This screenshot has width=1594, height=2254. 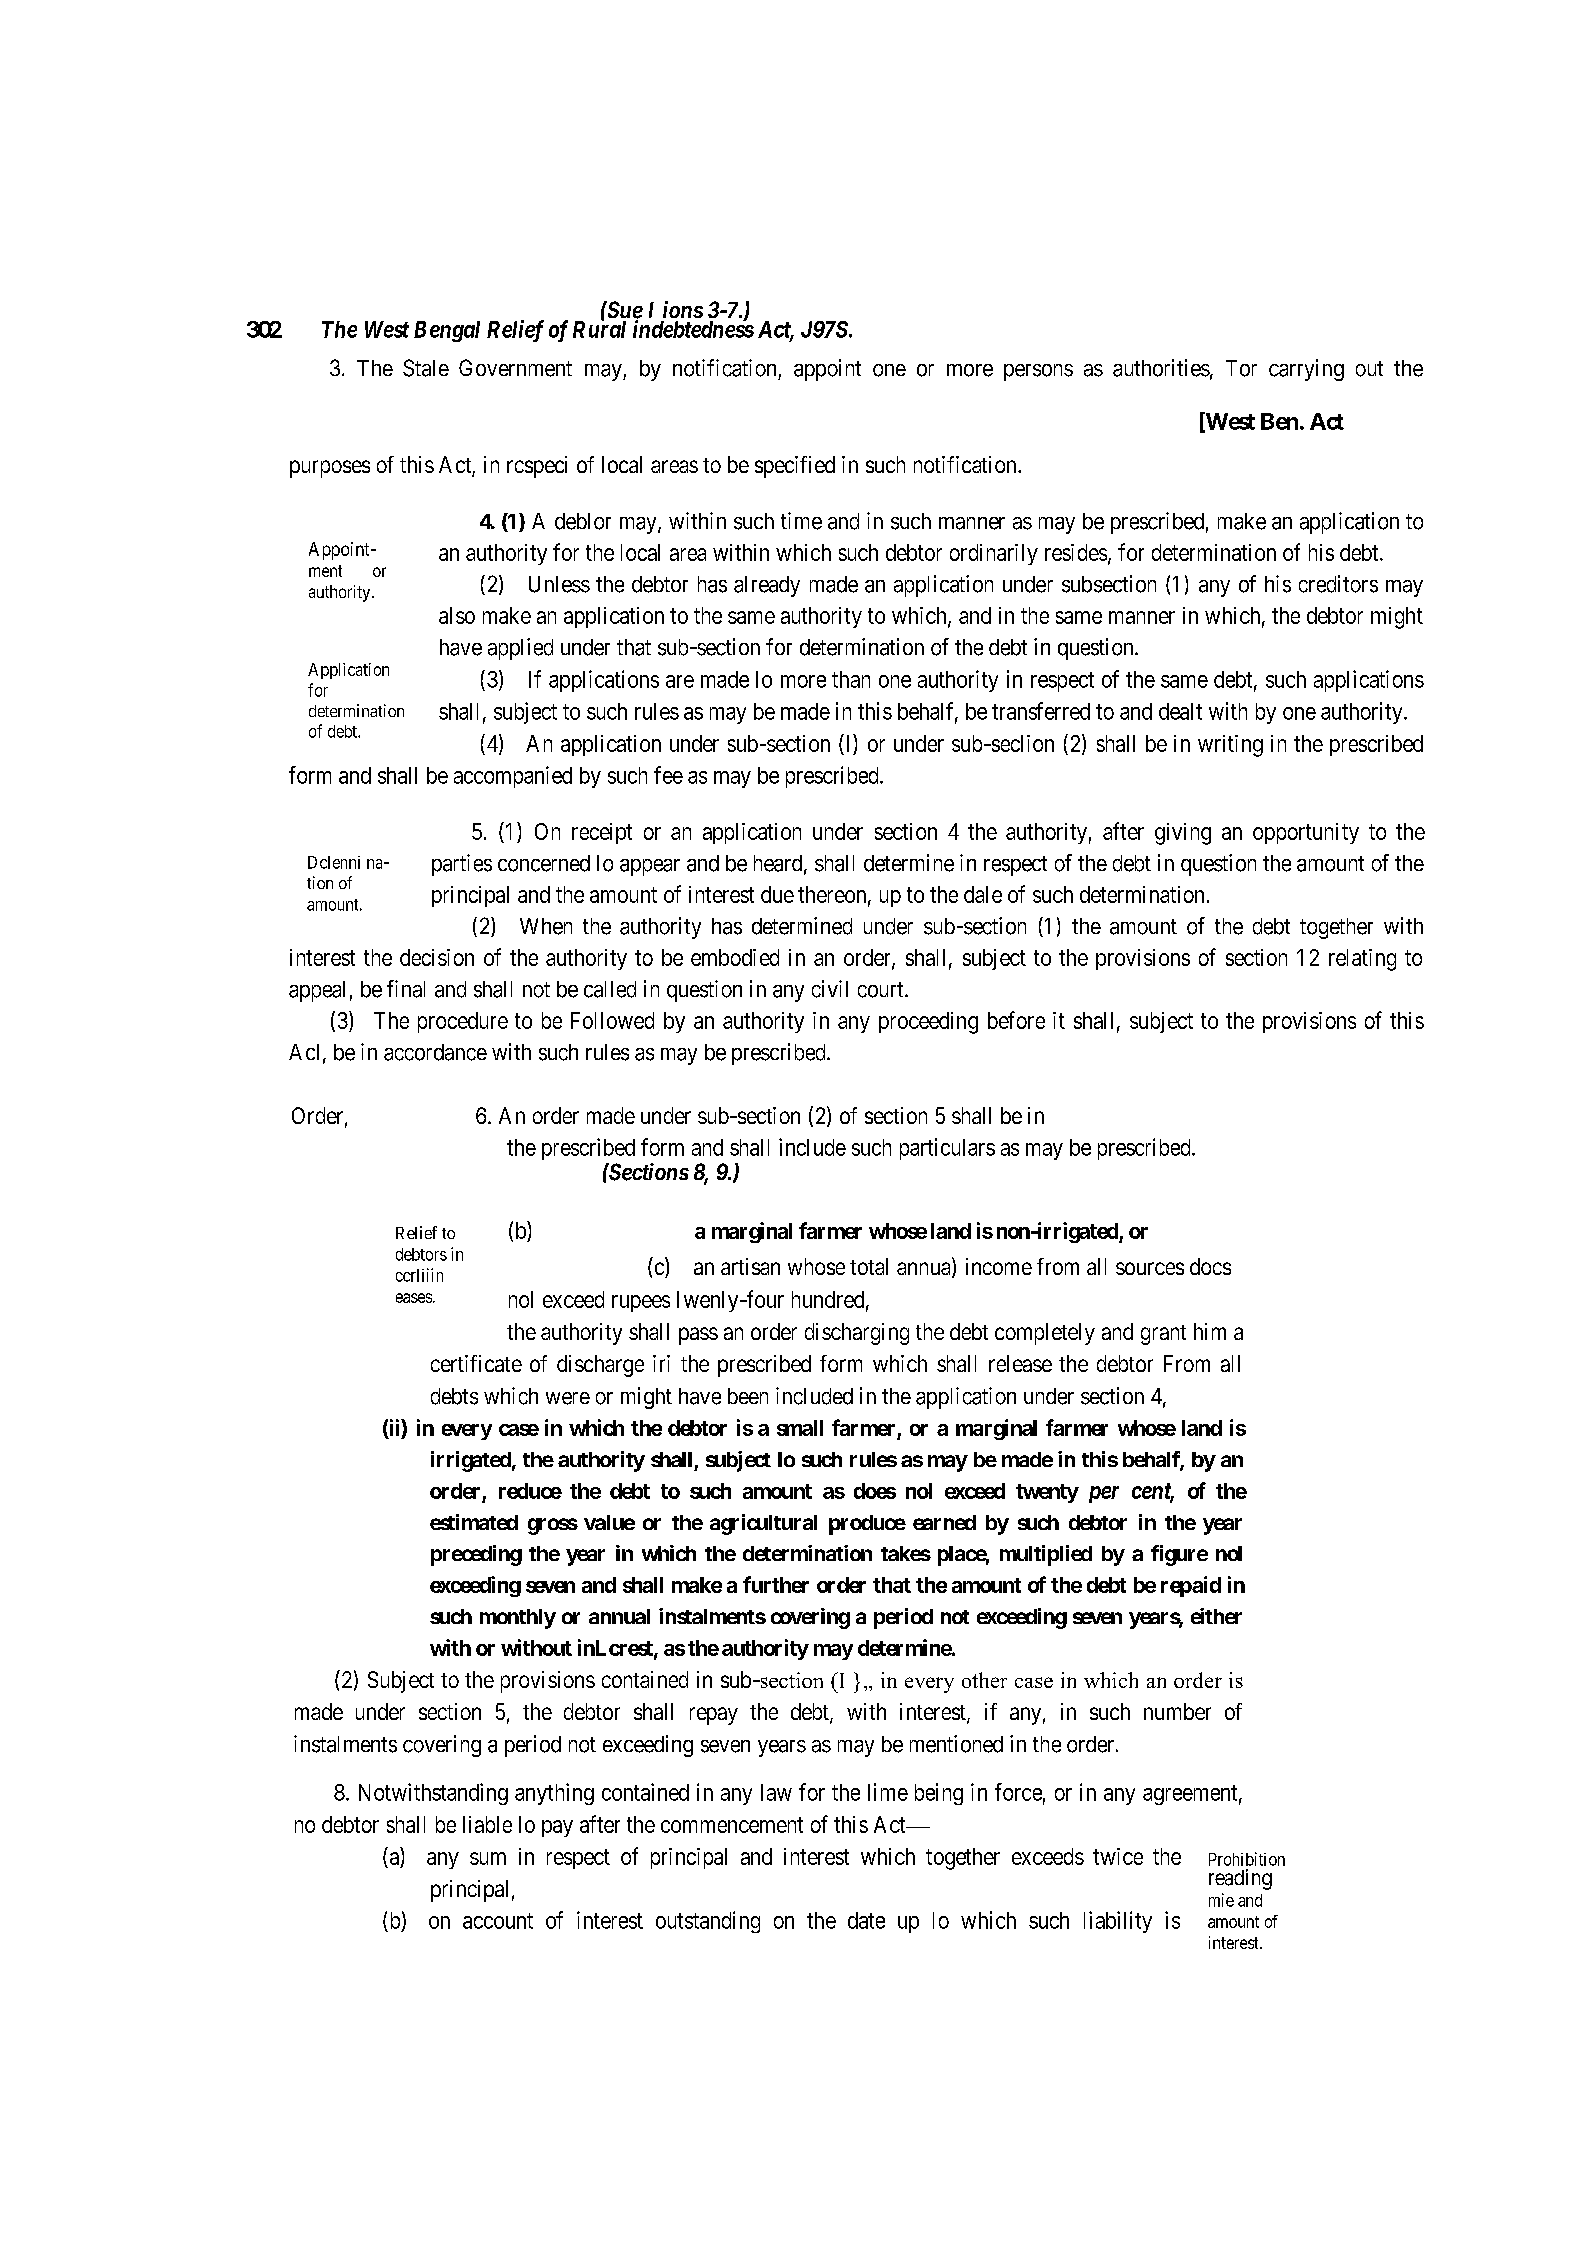 I want to click on sum, so click(x=488, y=1858).
